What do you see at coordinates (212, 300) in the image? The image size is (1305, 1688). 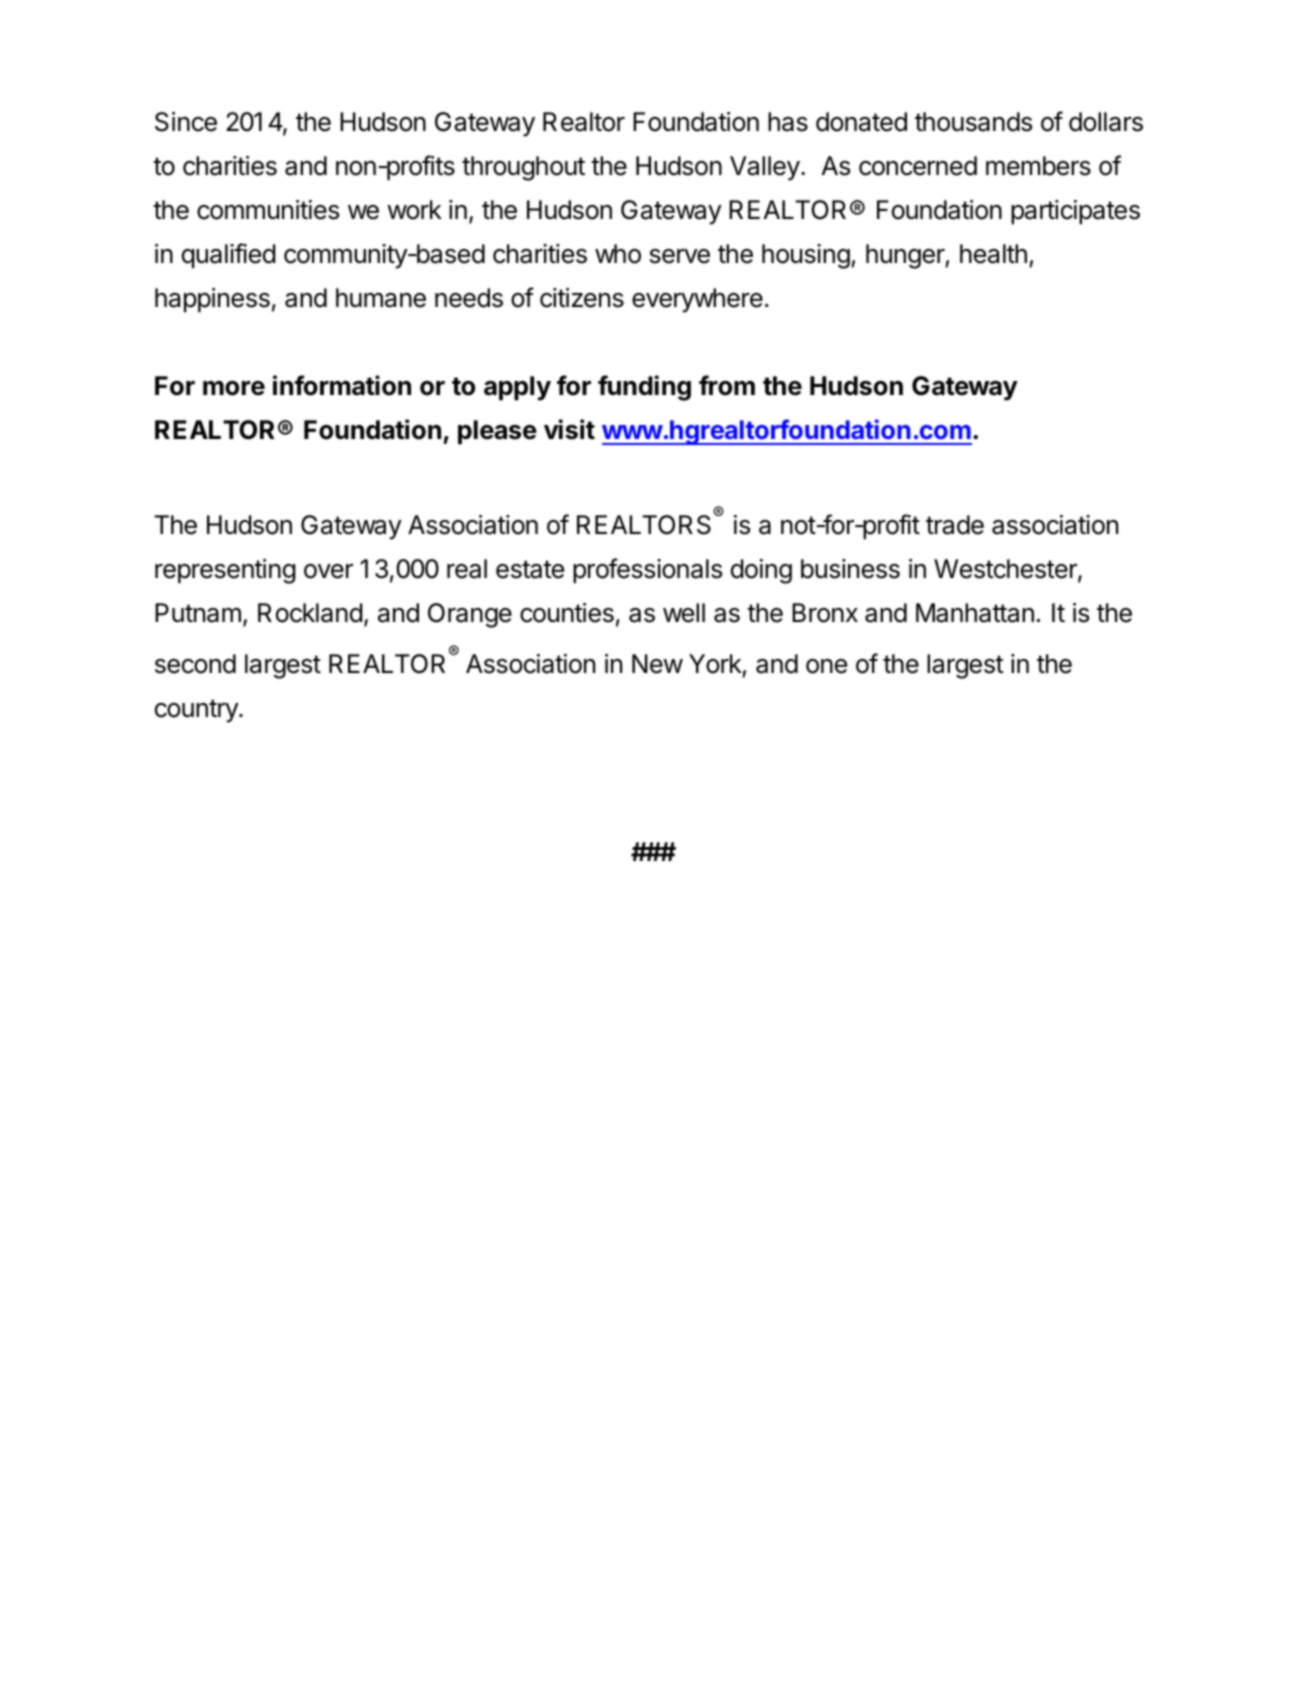 I see `happiness` at bounding box center [212, 300].
